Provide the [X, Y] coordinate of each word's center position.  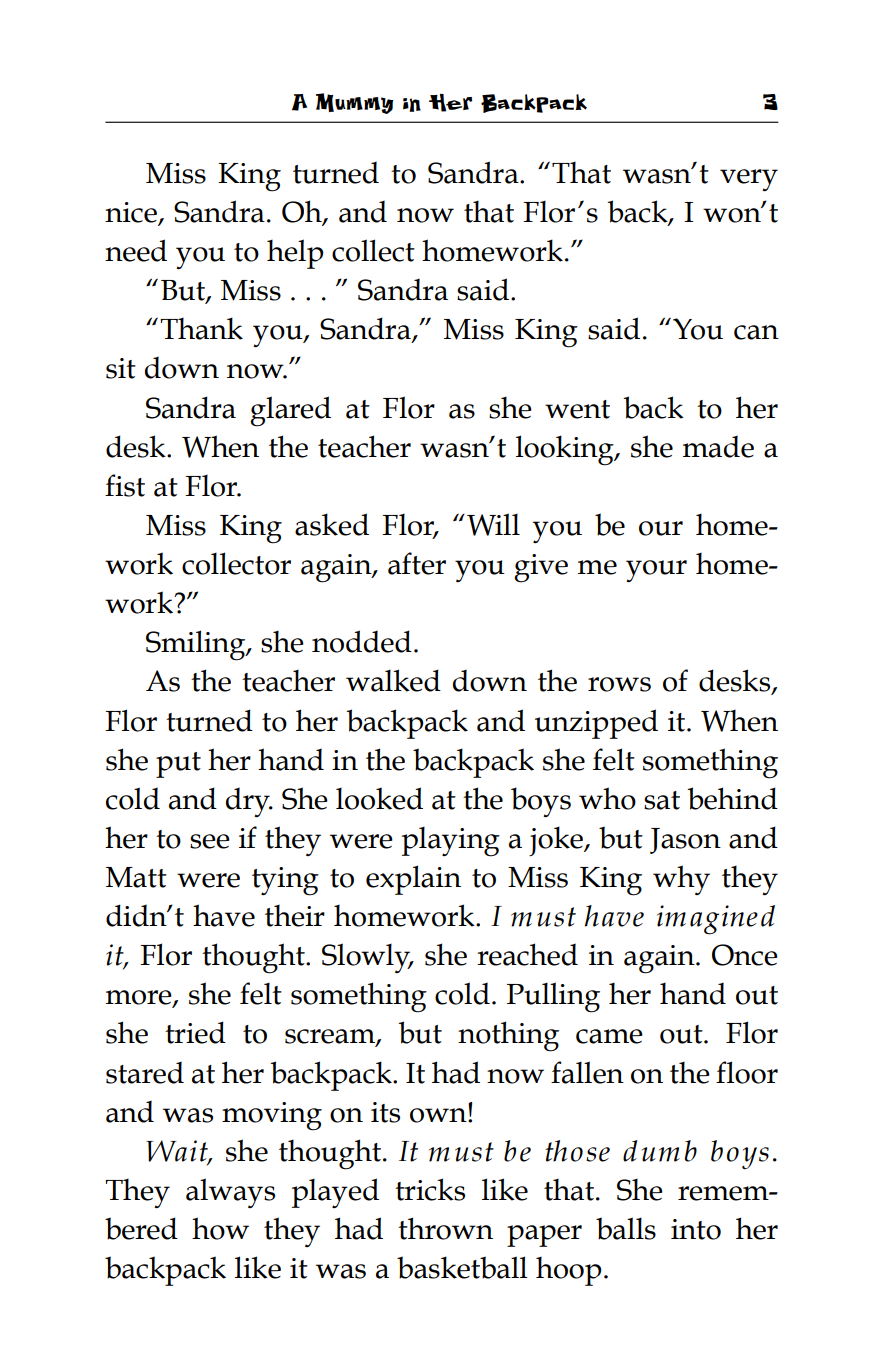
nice [132, 213]
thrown [445, 1228]
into [696, 1229]
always [230, 1193]
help [295, 254]
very [749, 180]
